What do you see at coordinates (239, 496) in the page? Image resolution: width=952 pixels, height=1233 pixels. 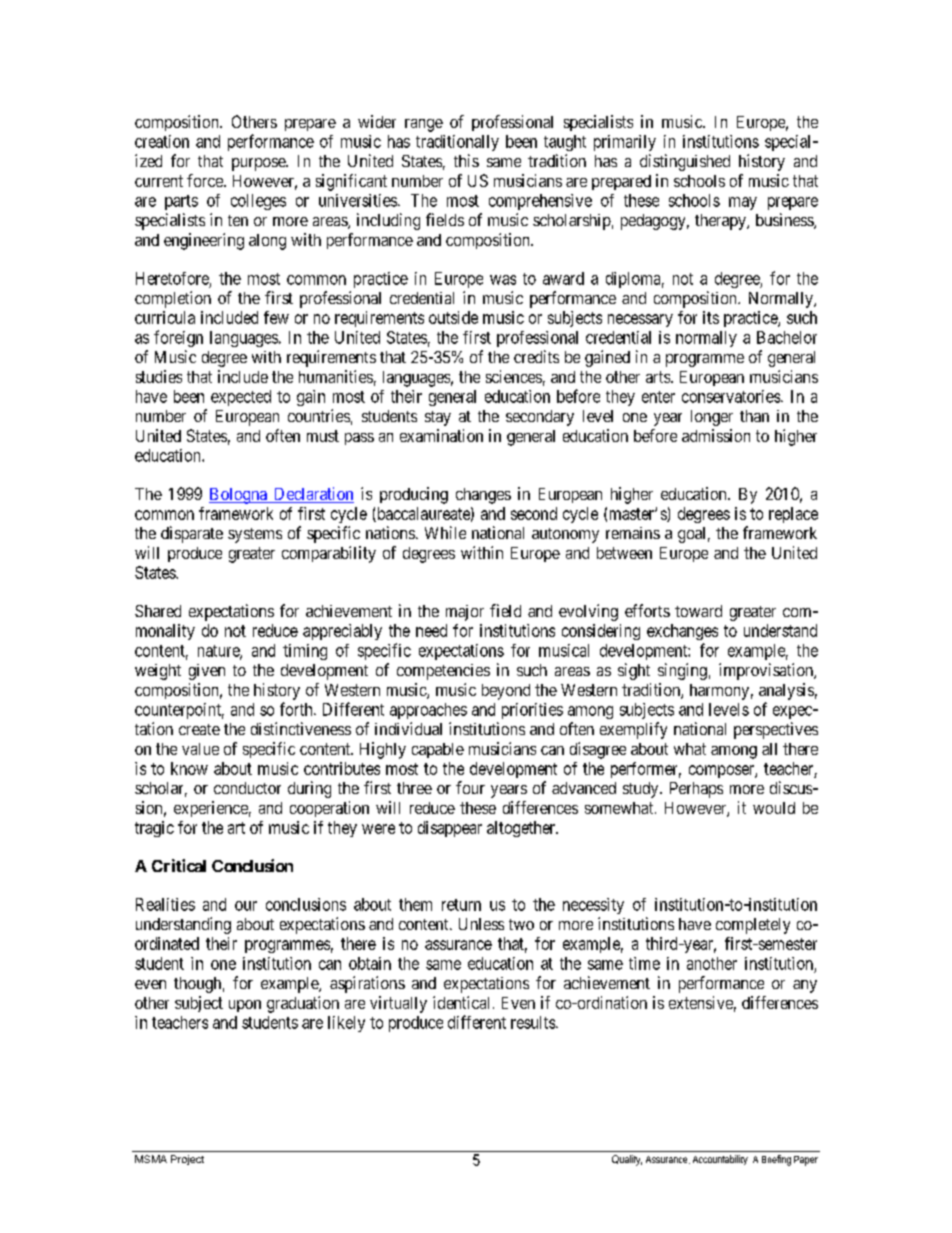 I see `Bologna` at bounding box center [239, 496].
